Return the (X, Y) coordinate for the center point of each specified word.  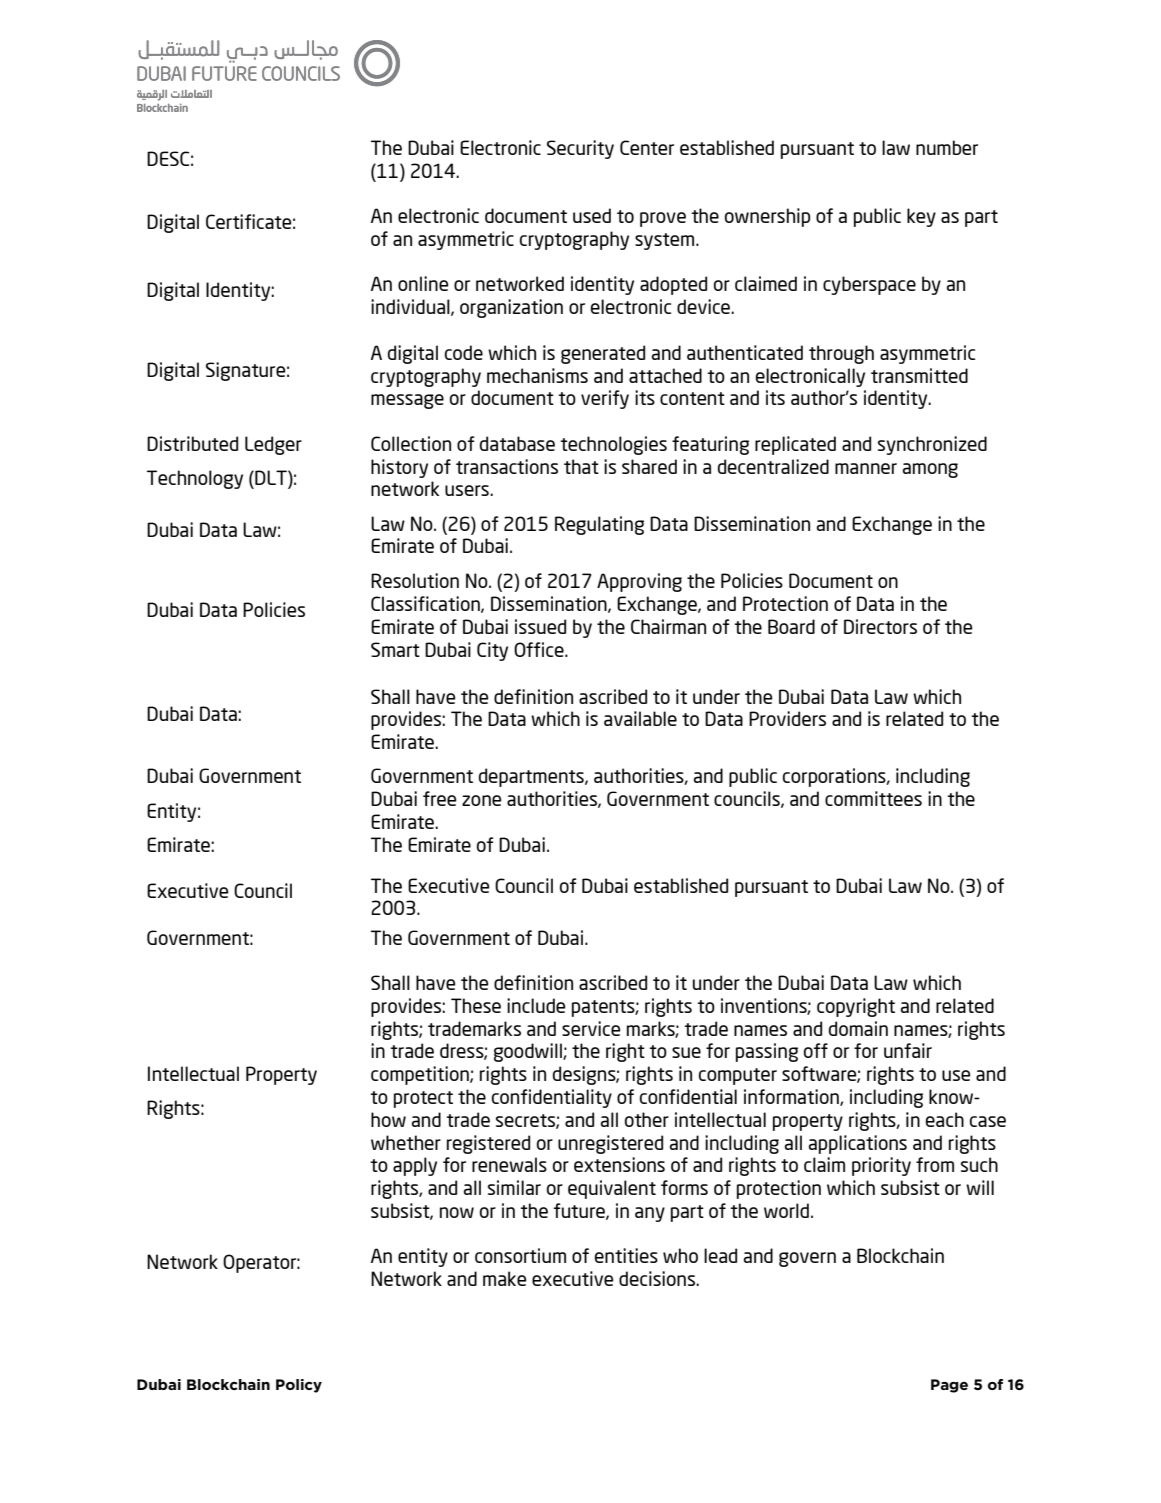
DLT (271, 479)
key (921, 217)
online (423, 283)
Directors (880, 626)
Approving (639, 582)
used (592, 215)
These (476, 1005)
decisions (658, 1278)
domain (858, 1028)
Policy (299, 1386)
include (536, 1005)
